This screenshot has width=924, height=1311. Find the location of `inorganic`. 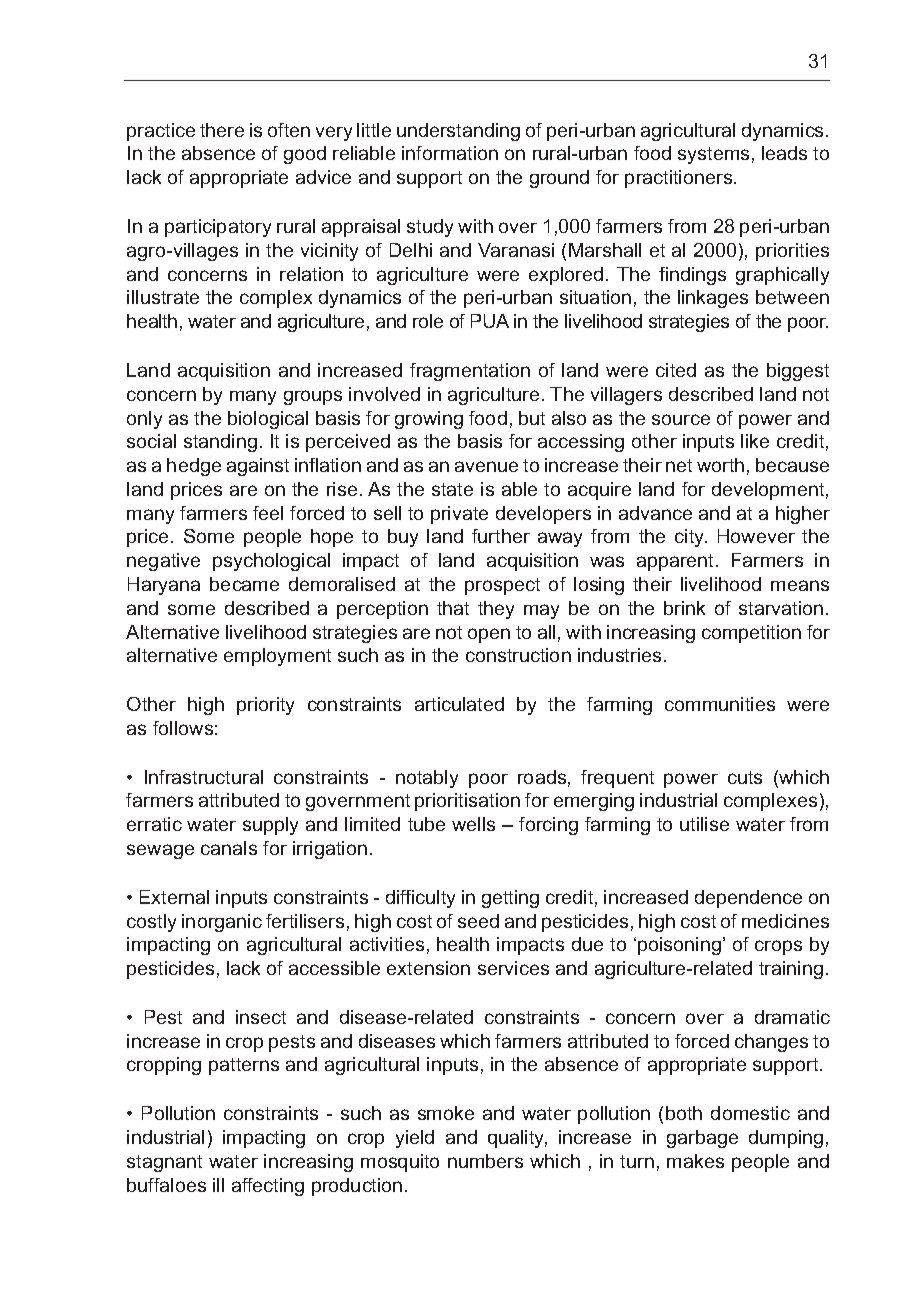

inorganic is located at coordinates (222, 923).
